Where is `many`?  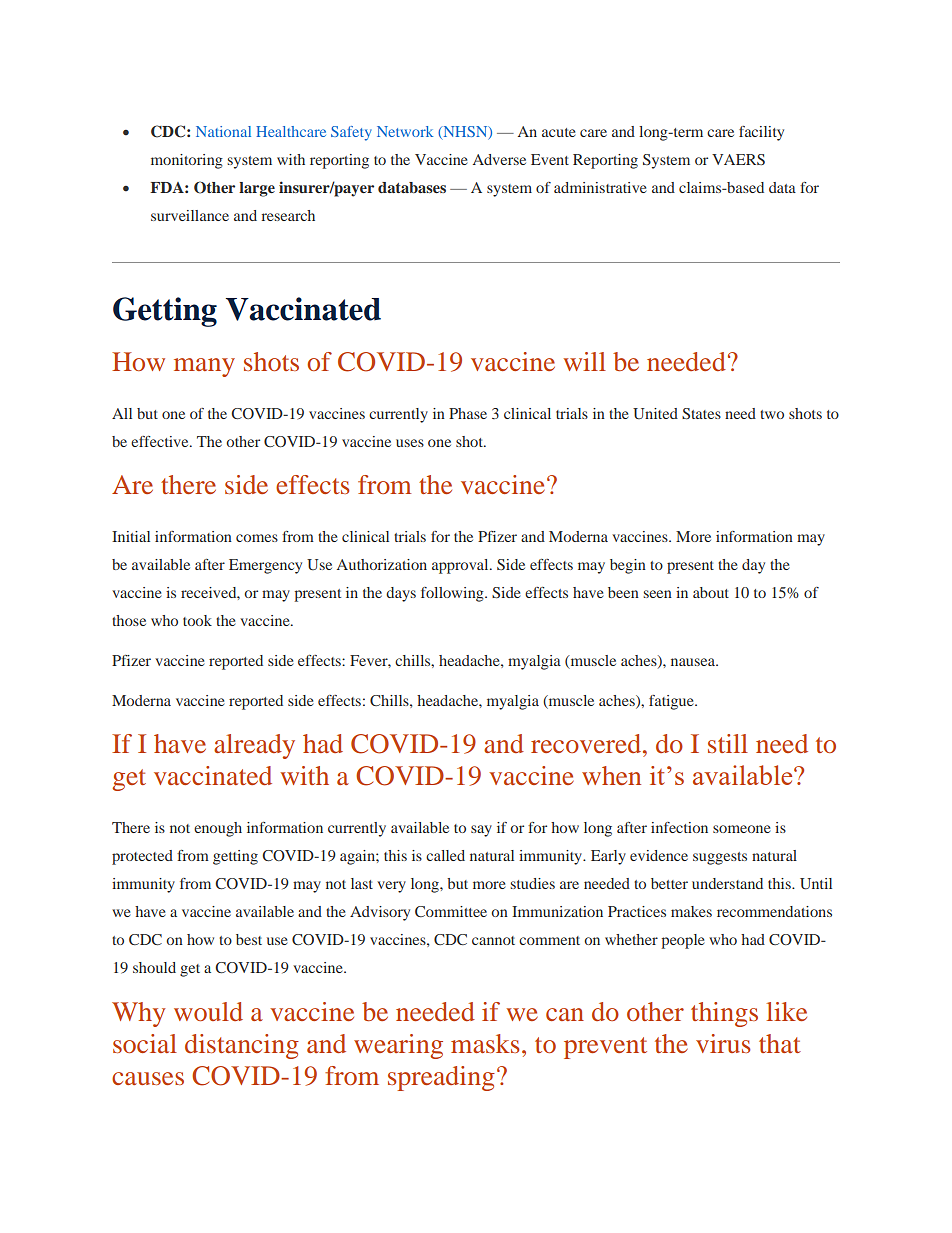
many is located at coordinates (204, 367).
